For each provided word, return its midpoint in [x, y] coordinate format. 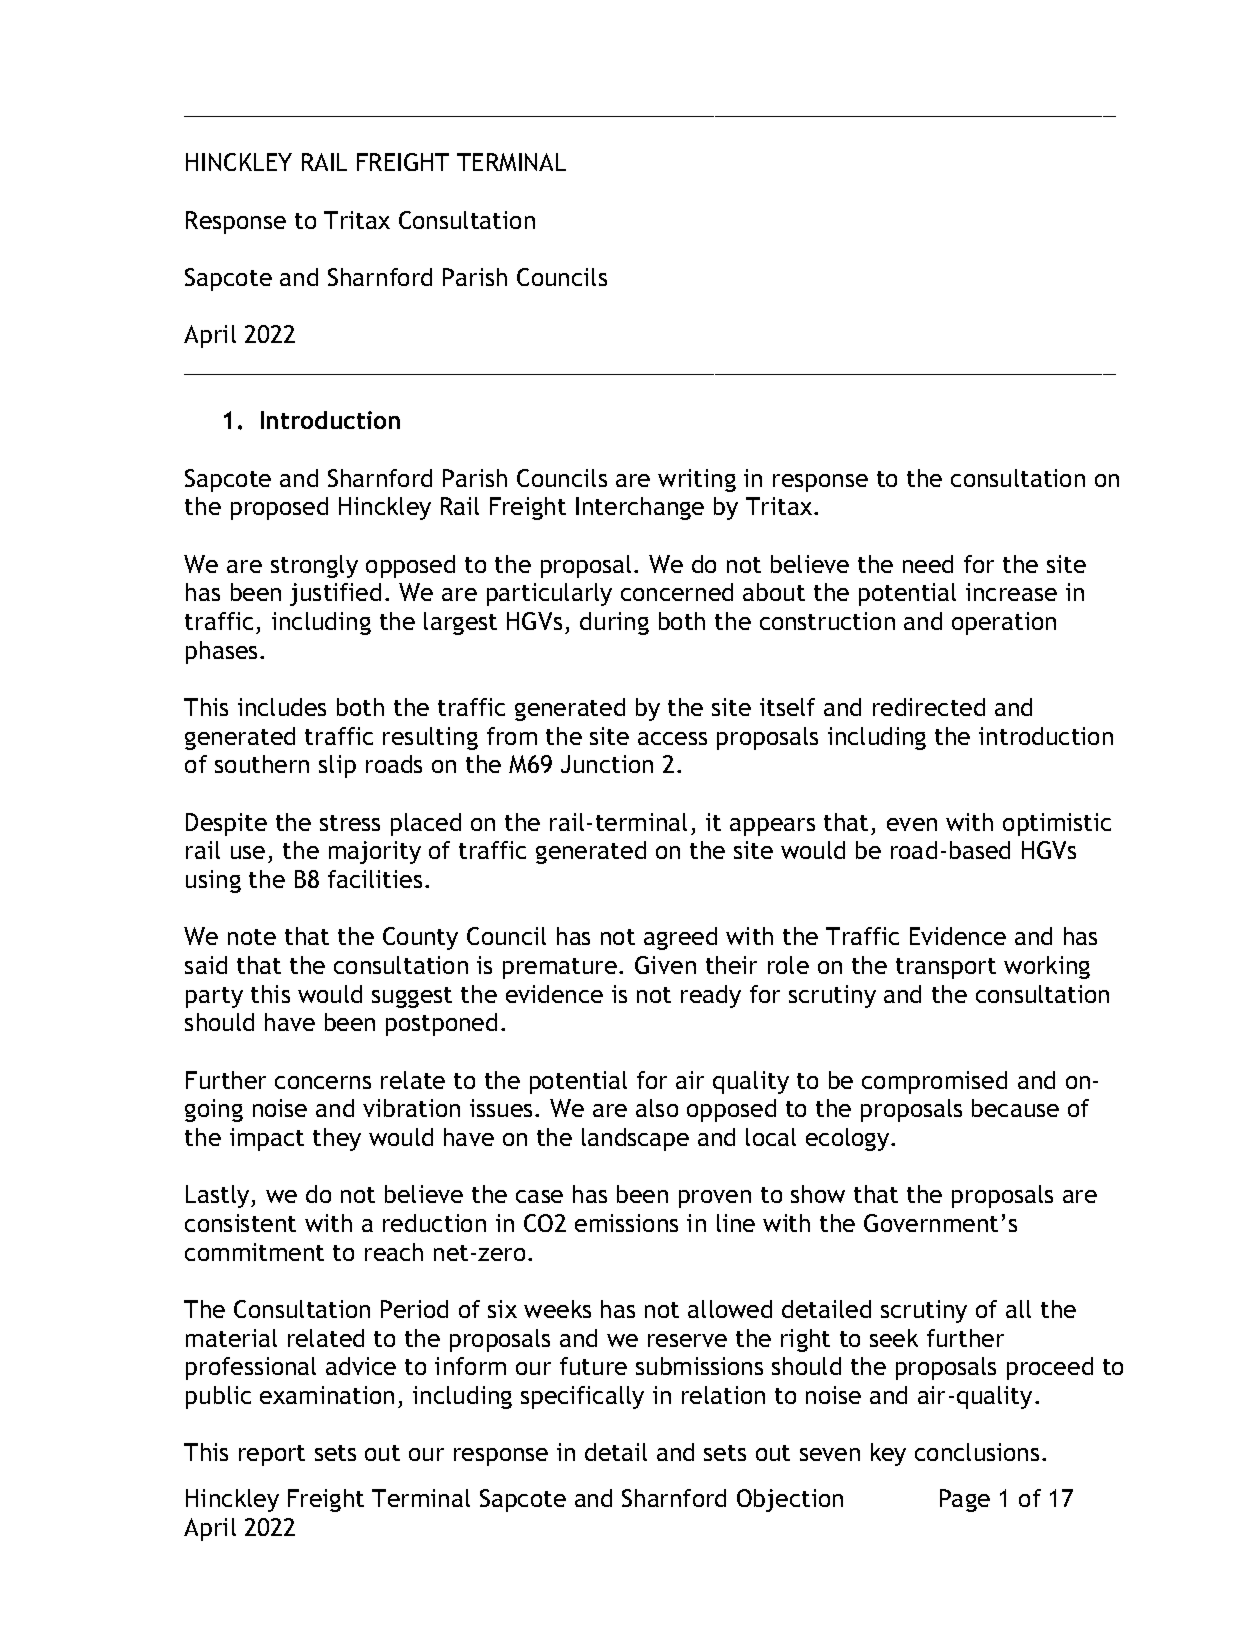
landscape [635, 1139]
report [272, 1455]
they [337, 1139]
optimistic [1057, 824]
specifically [582, 1397]
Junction [607, 764]
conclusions [977, 1452]
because [1015, 1108]
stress [350, 823]
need [928, 564]
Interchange [640, 508]
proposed [279, 508]
